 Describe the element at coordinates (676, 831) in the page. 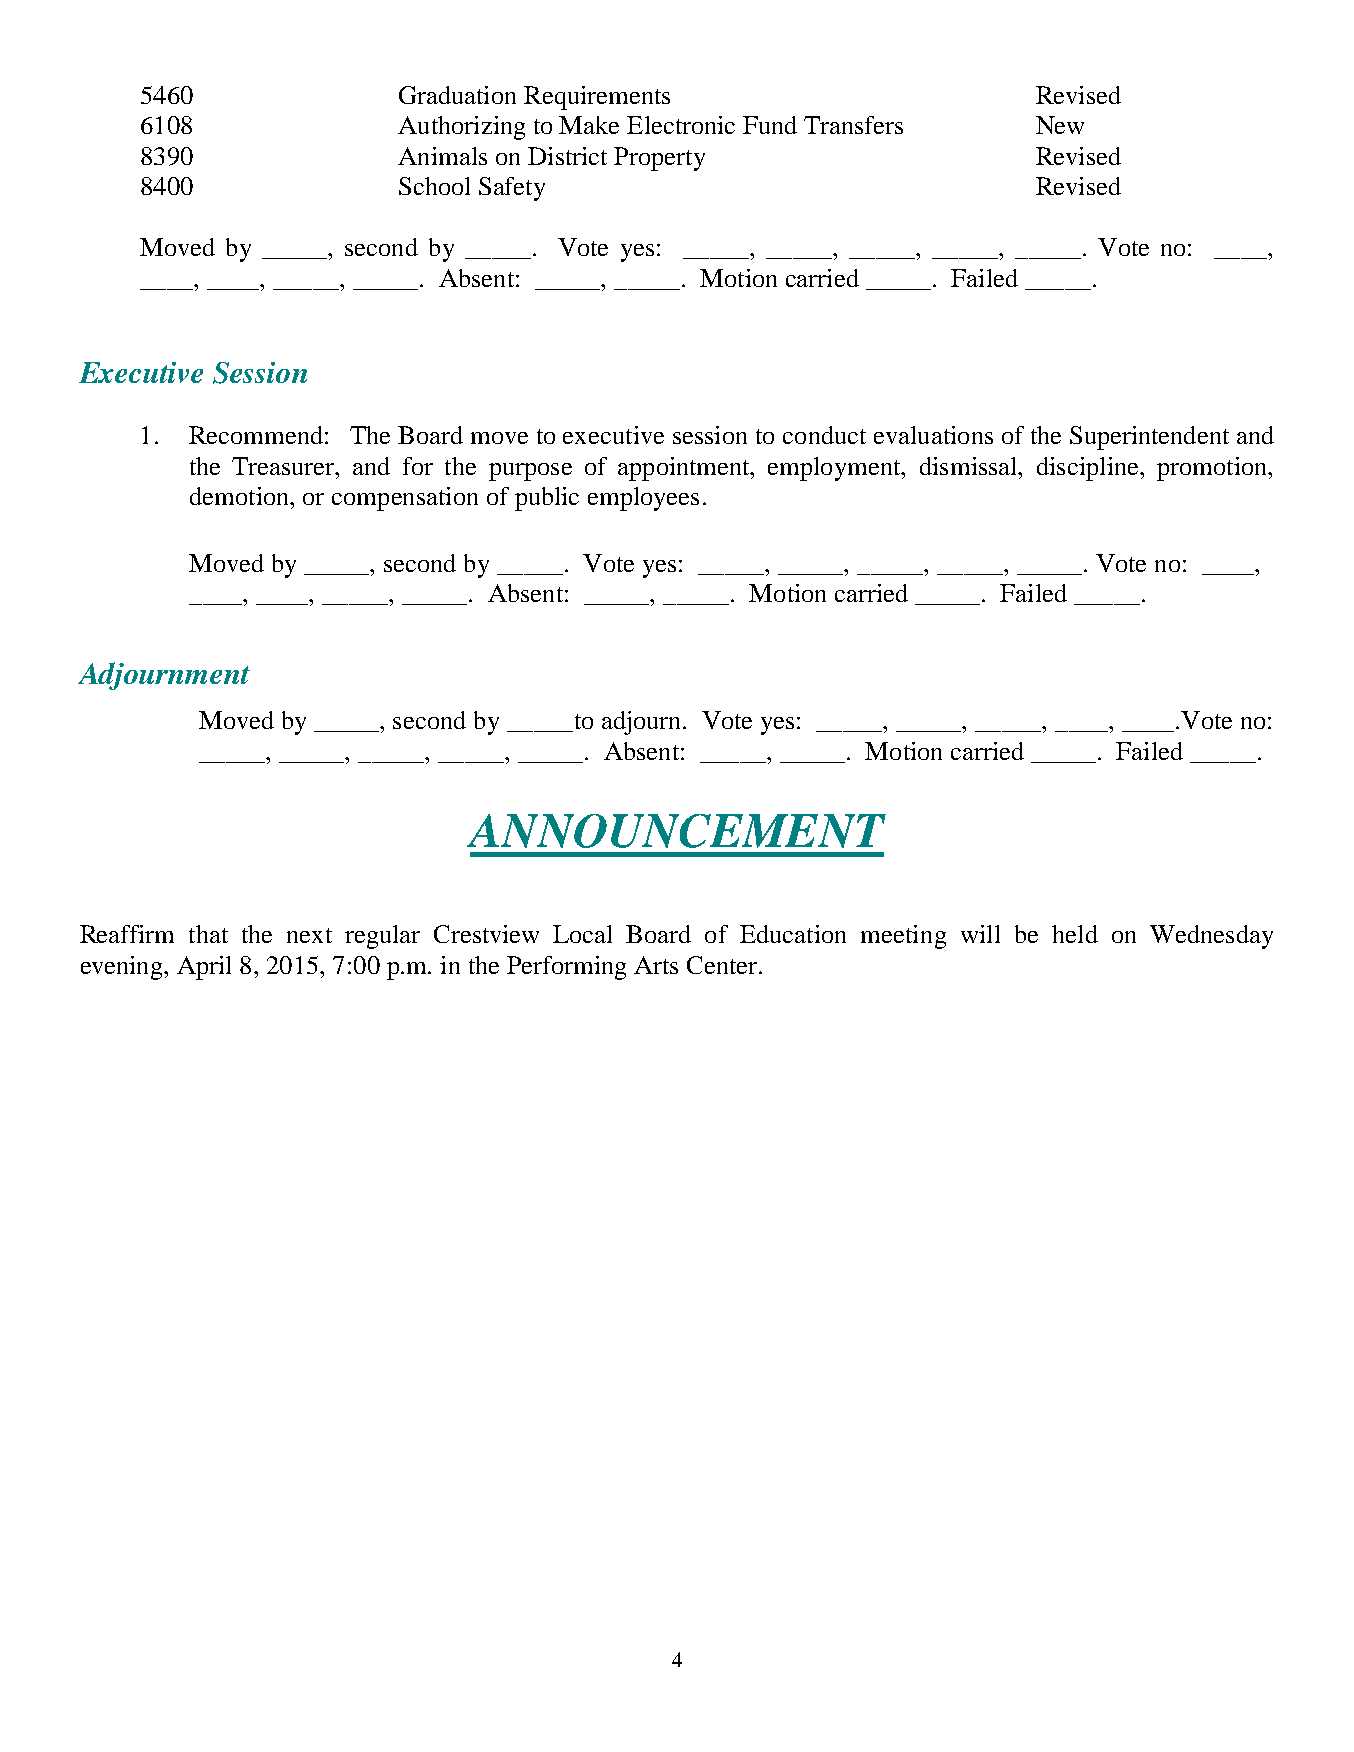

I see `ANNOUNCEMENT` at that location.
